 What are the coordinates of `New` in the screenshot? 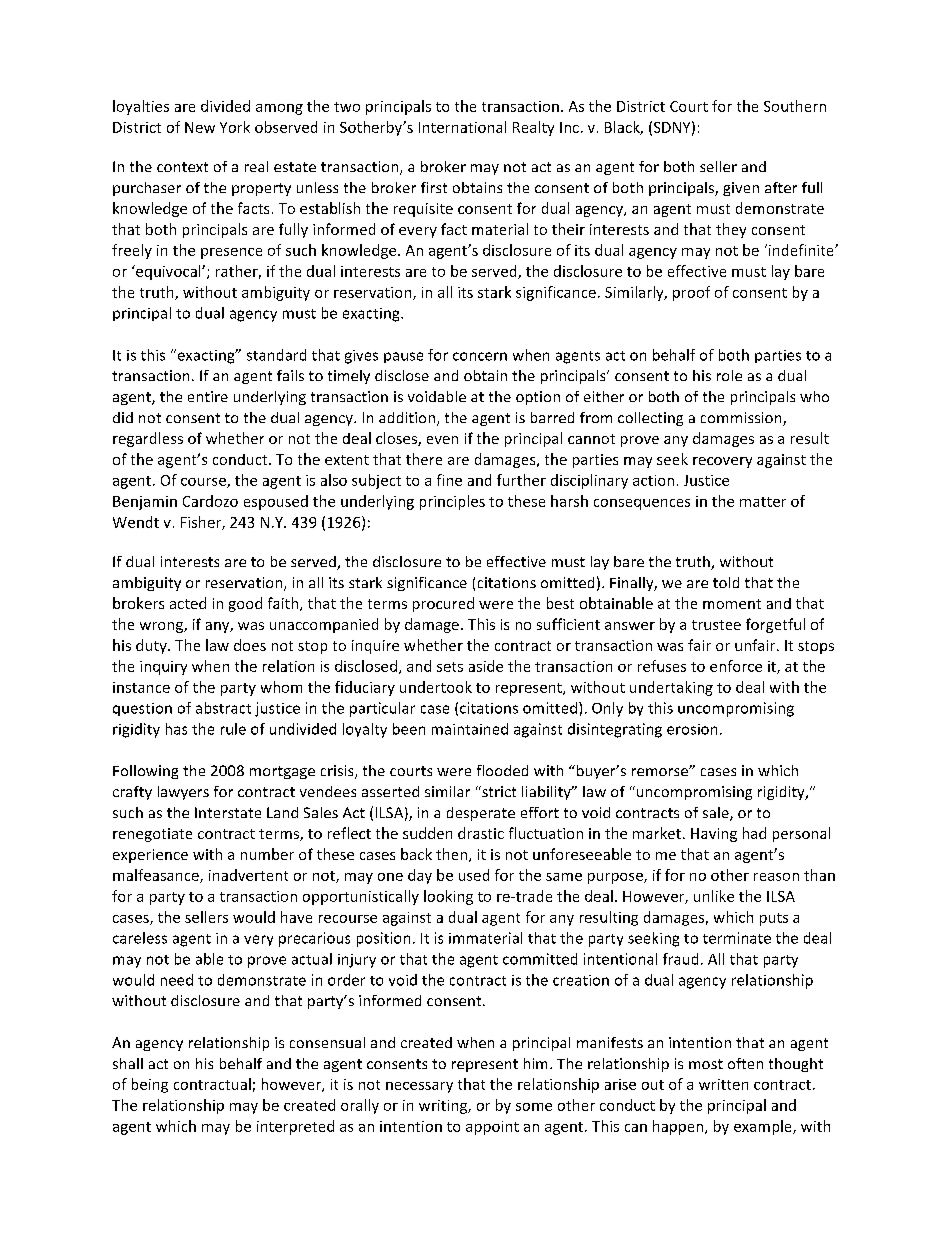 It's located at (200, 127).
